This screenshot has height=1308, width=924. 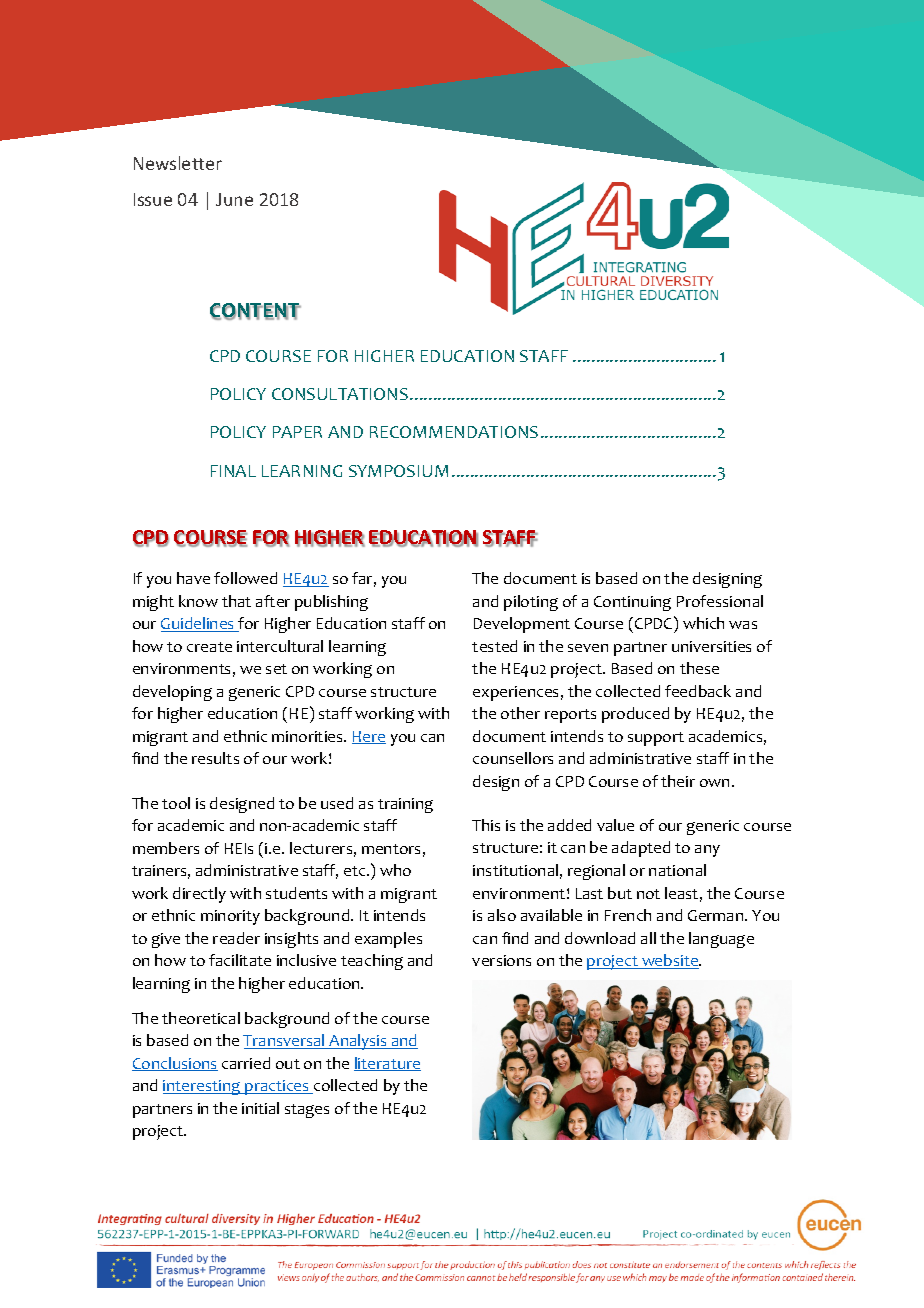 What do you see at coordinates (395, 870) in the screenshot?
I see `who` at bounding box center [395, 870].
